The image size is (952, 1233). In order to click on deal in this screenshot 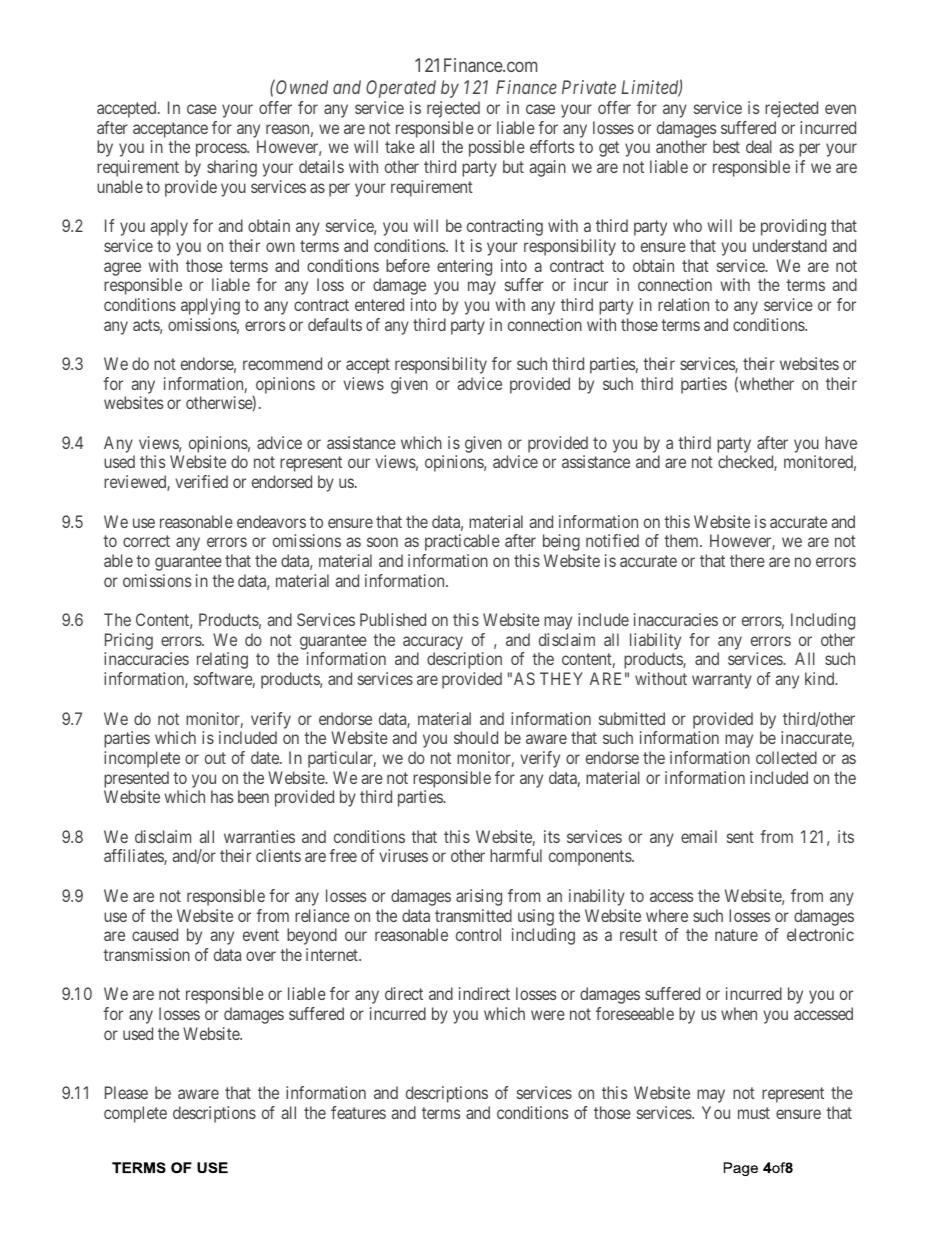, I will do `click(759, 146)`.
